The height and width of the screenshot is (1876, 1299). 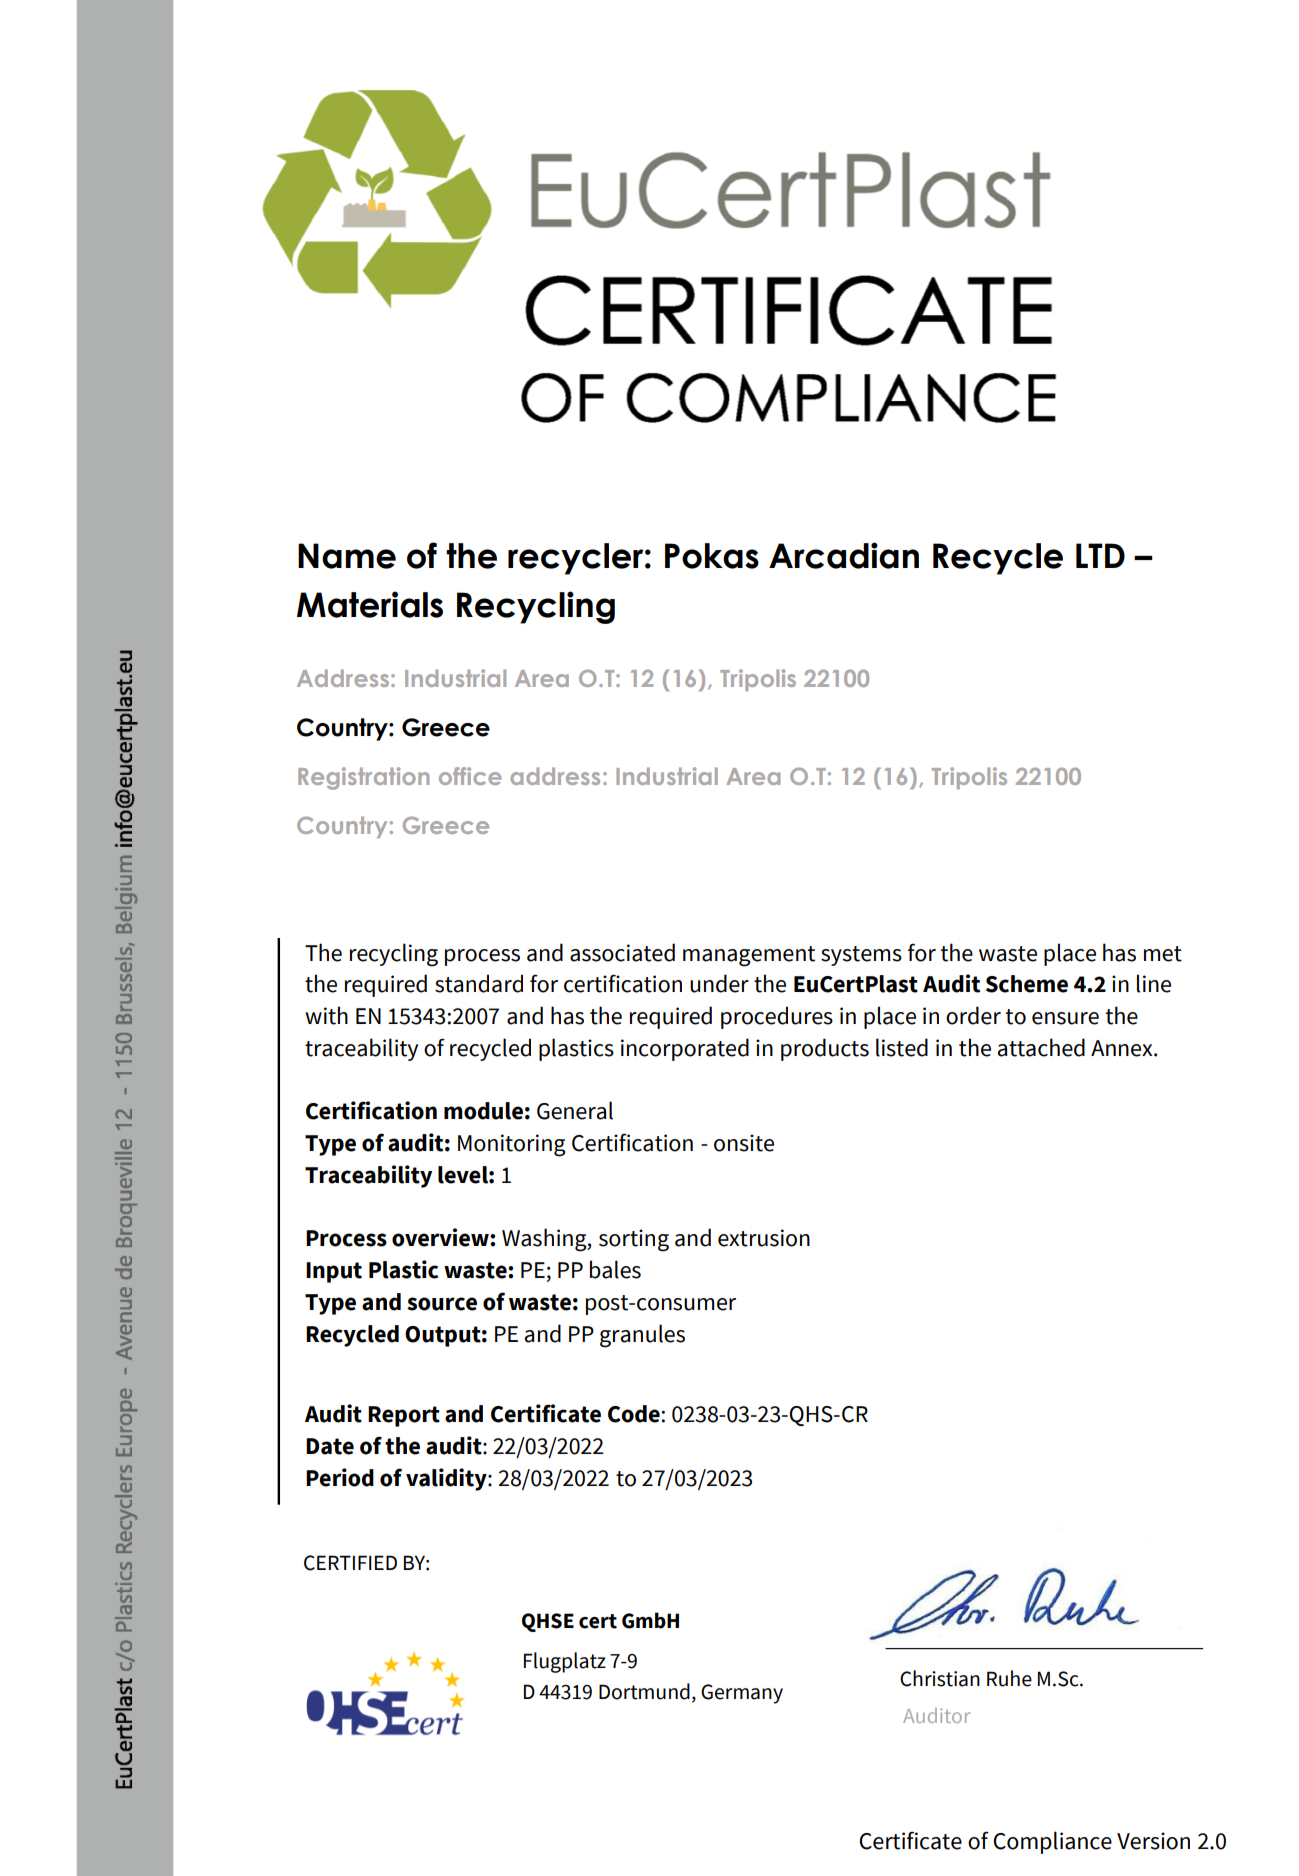 What do you see at coordinates (1027, 984) in the screenshot?
I see `Scheme` at bounding box center [1027, 984].
